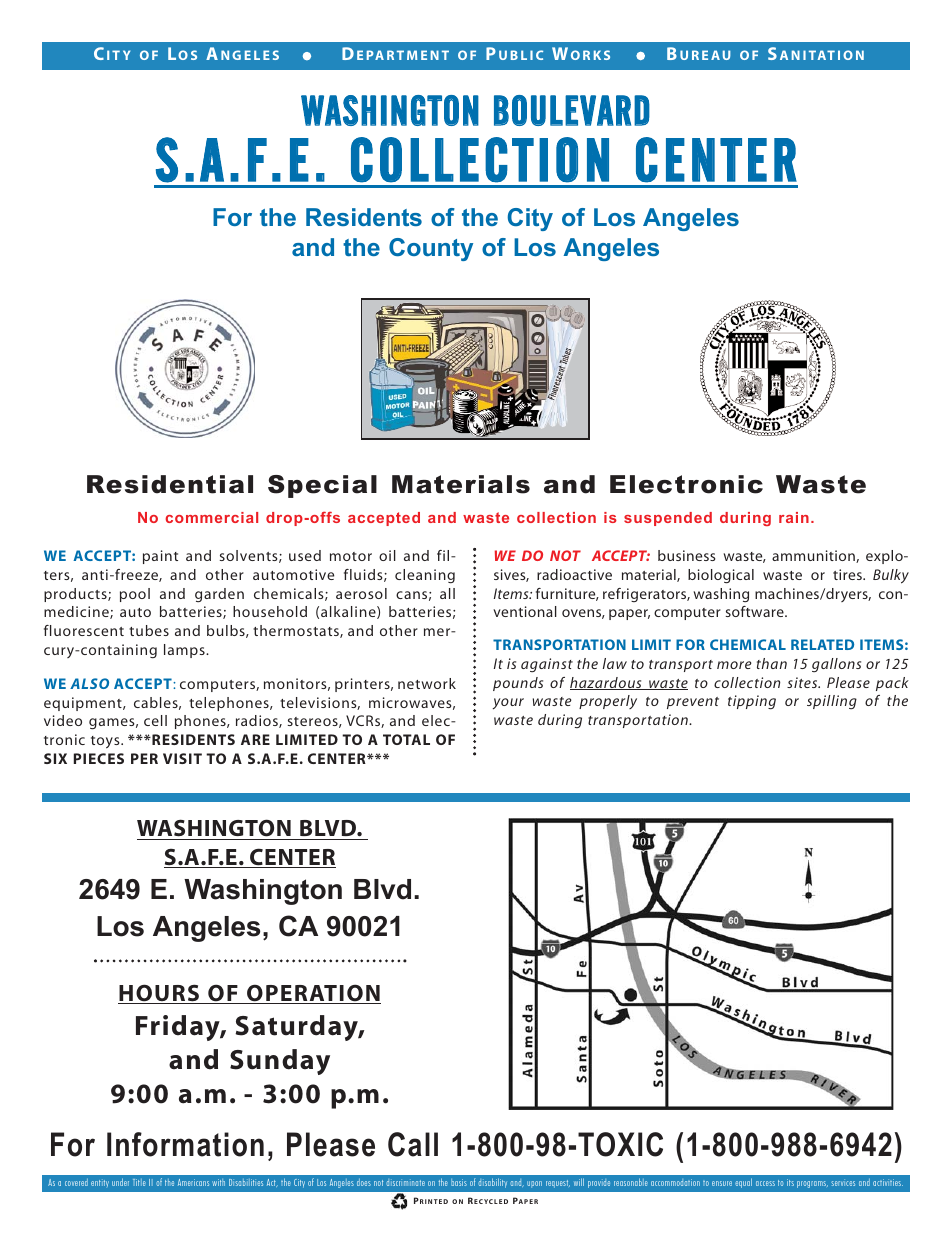 This page has height=1233, width=952. Describe the element at coordinates (814, 556) in the page. I see `ammunition` at that location.
